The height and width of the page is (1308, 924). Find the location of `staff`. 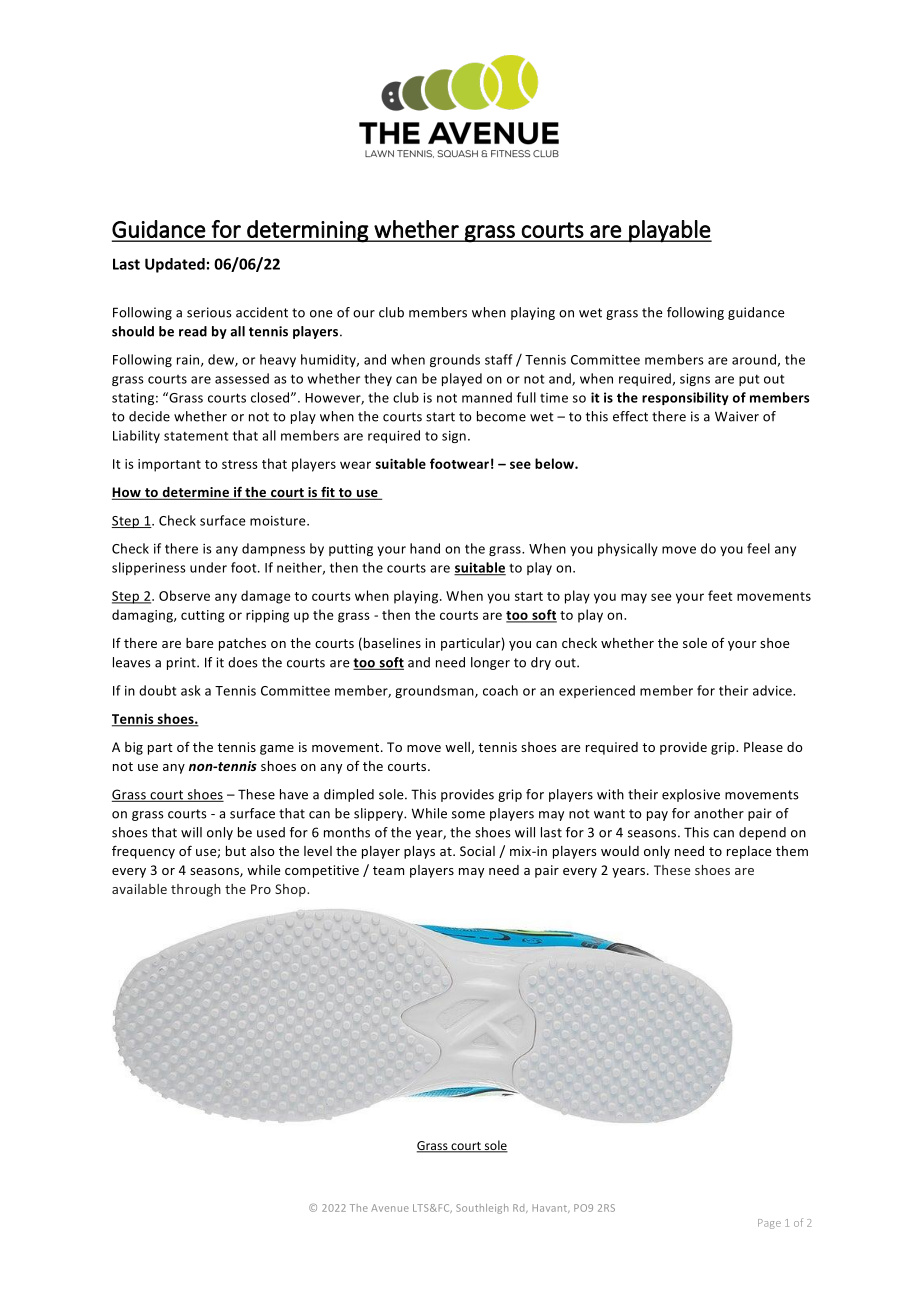

staff is located at coordinates (499, 359).
